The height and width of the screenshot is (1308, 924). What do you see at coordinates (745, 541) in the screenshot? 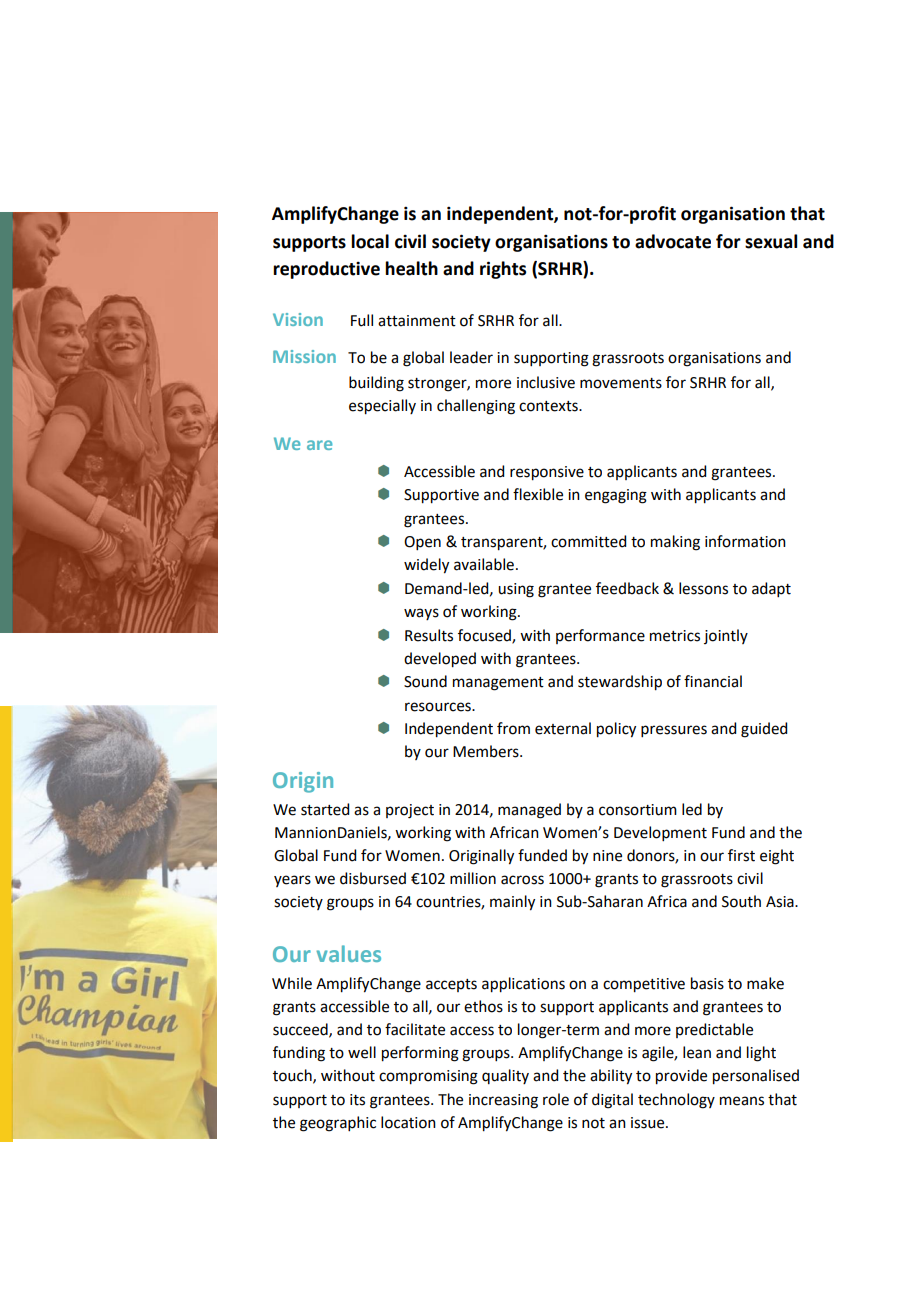
I see `information` at bounding box center [745, 541].
